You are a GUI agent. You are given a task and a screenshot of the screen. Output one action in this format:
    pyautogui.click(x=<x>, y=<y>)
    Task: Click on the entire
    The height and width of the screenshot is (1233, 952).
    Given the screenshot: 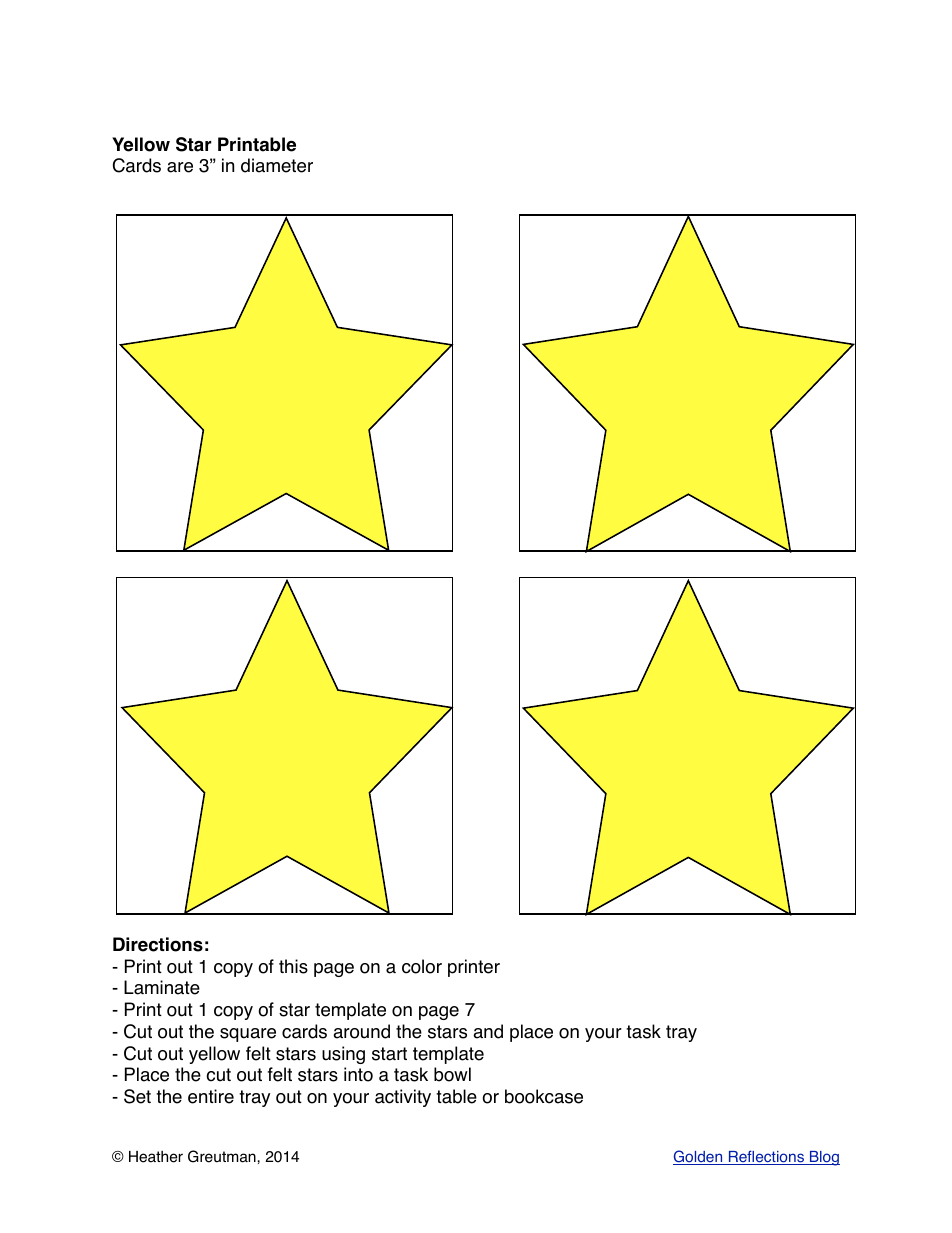 What is the action you would take?
    pyautogui.click(x=211, y=1096)
